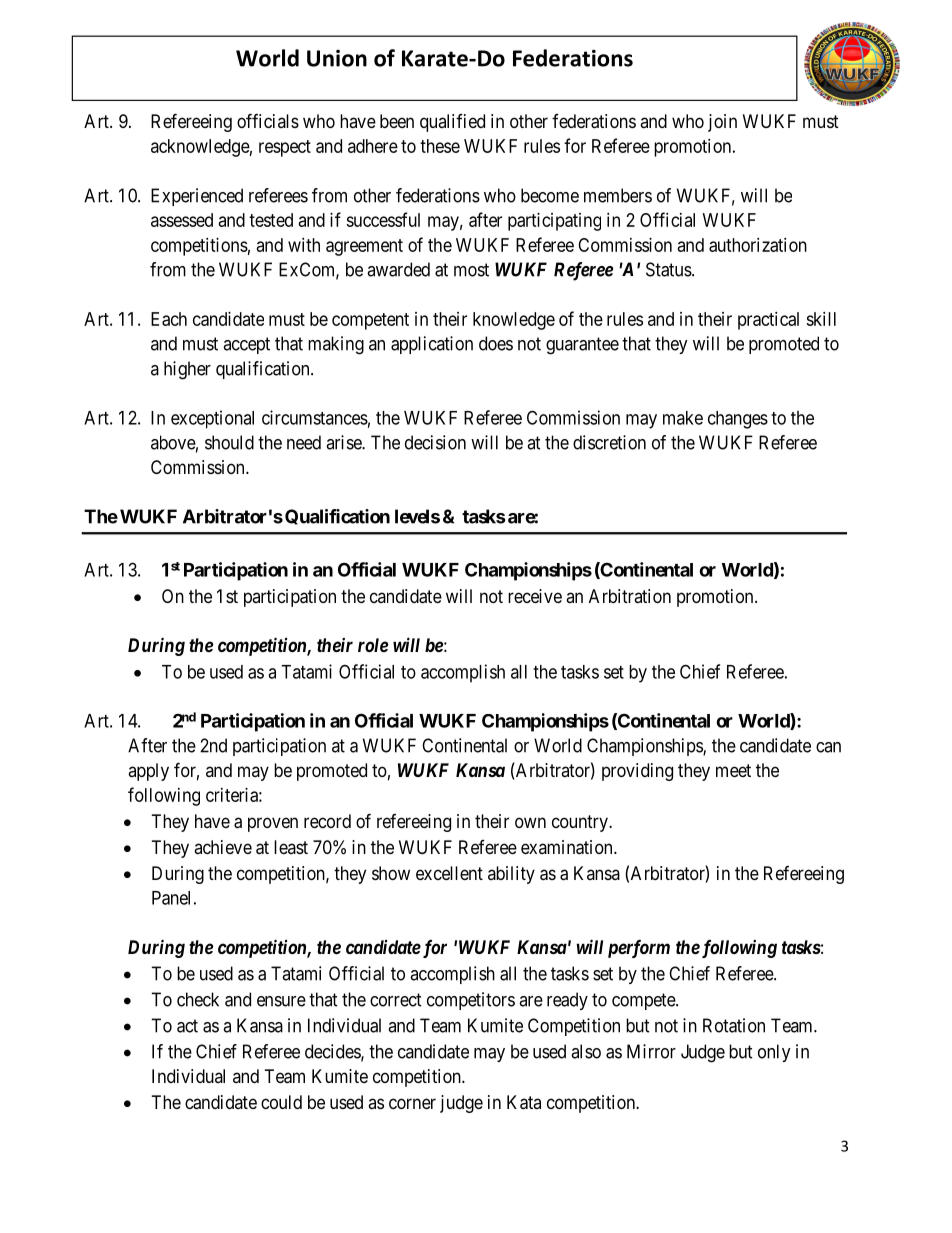 This page has height=1233, width=952. I want to click on could, so click(281, 1102).
